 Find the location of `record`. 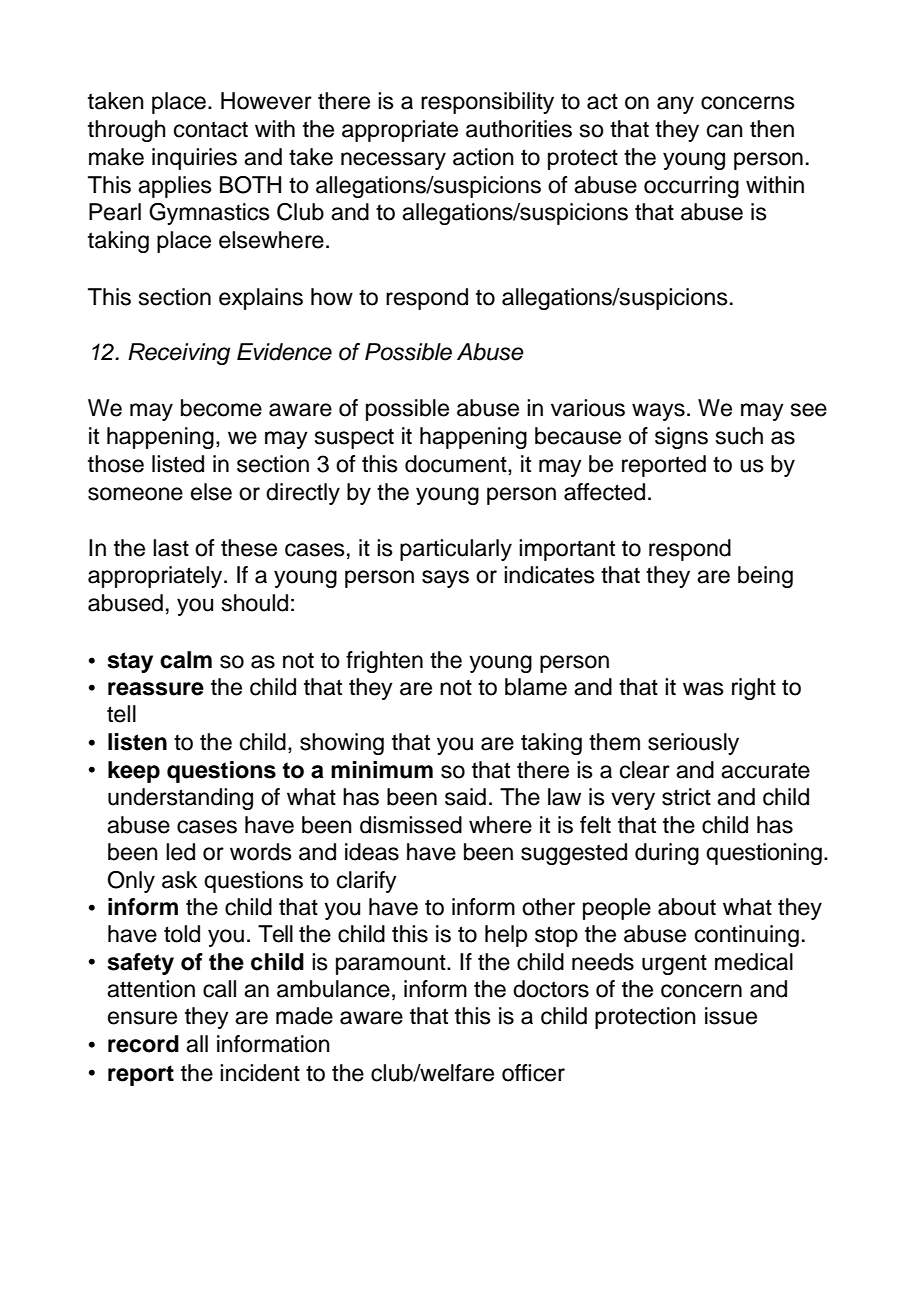

record is located at coordinates (143, 1044).
